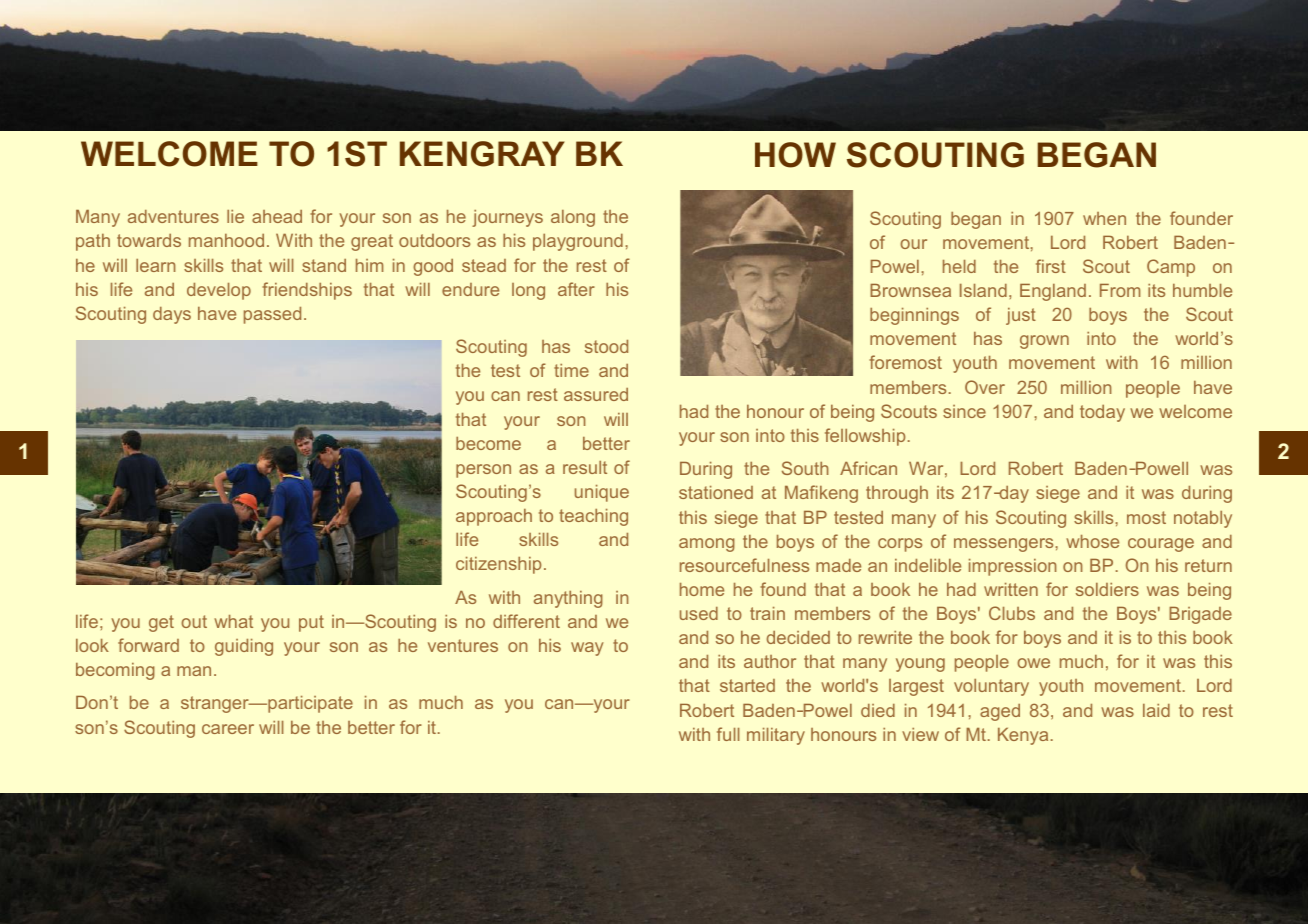  What do you see at coordinates (233, 621) in the screenshot?
I see `what` at bounding box center [233, 621].
